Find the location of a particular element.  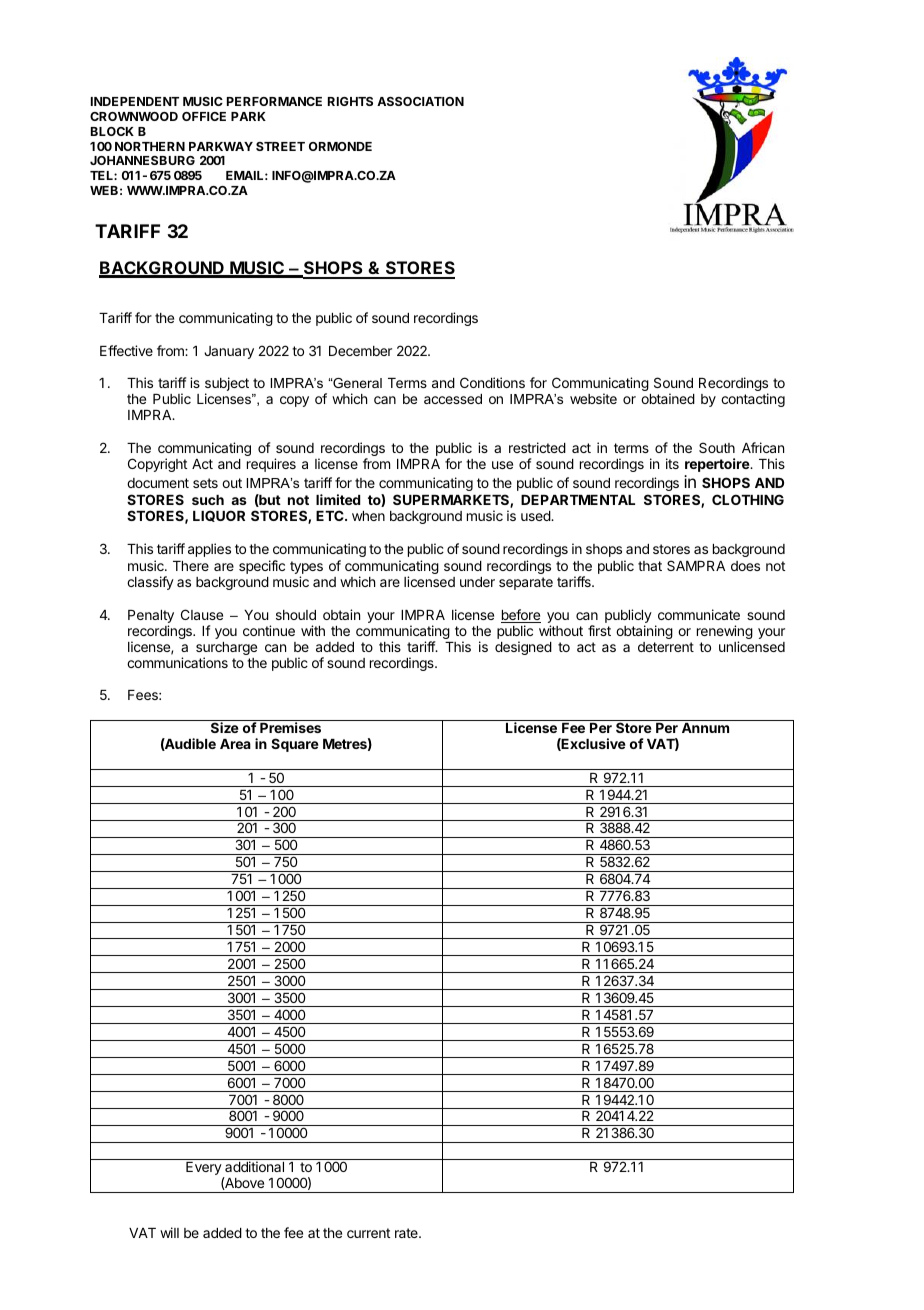

ASSOCIATION is located at coordinates (420, 101).
